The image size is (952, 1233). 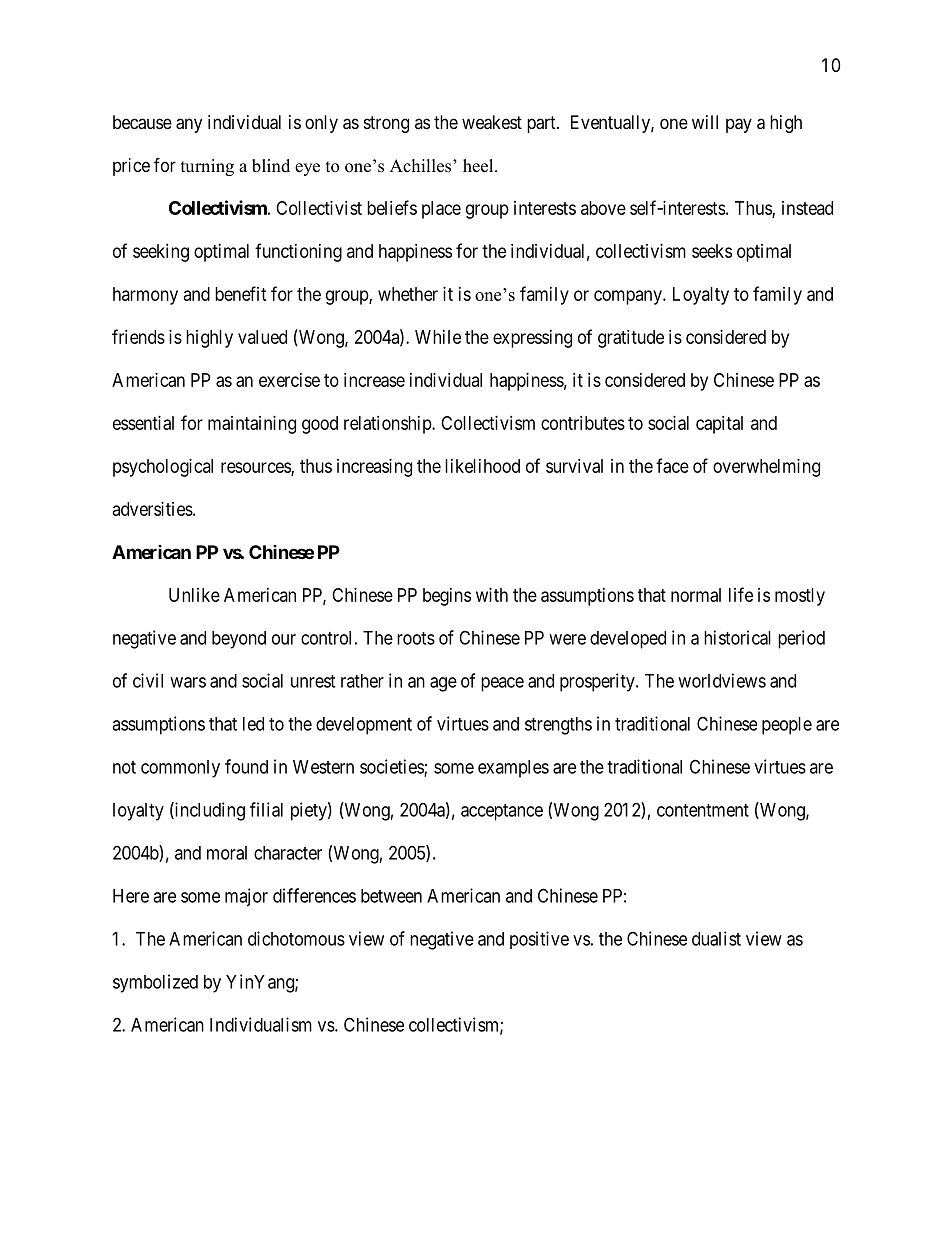 I want to click on valued, so click(x=262, y=337).
